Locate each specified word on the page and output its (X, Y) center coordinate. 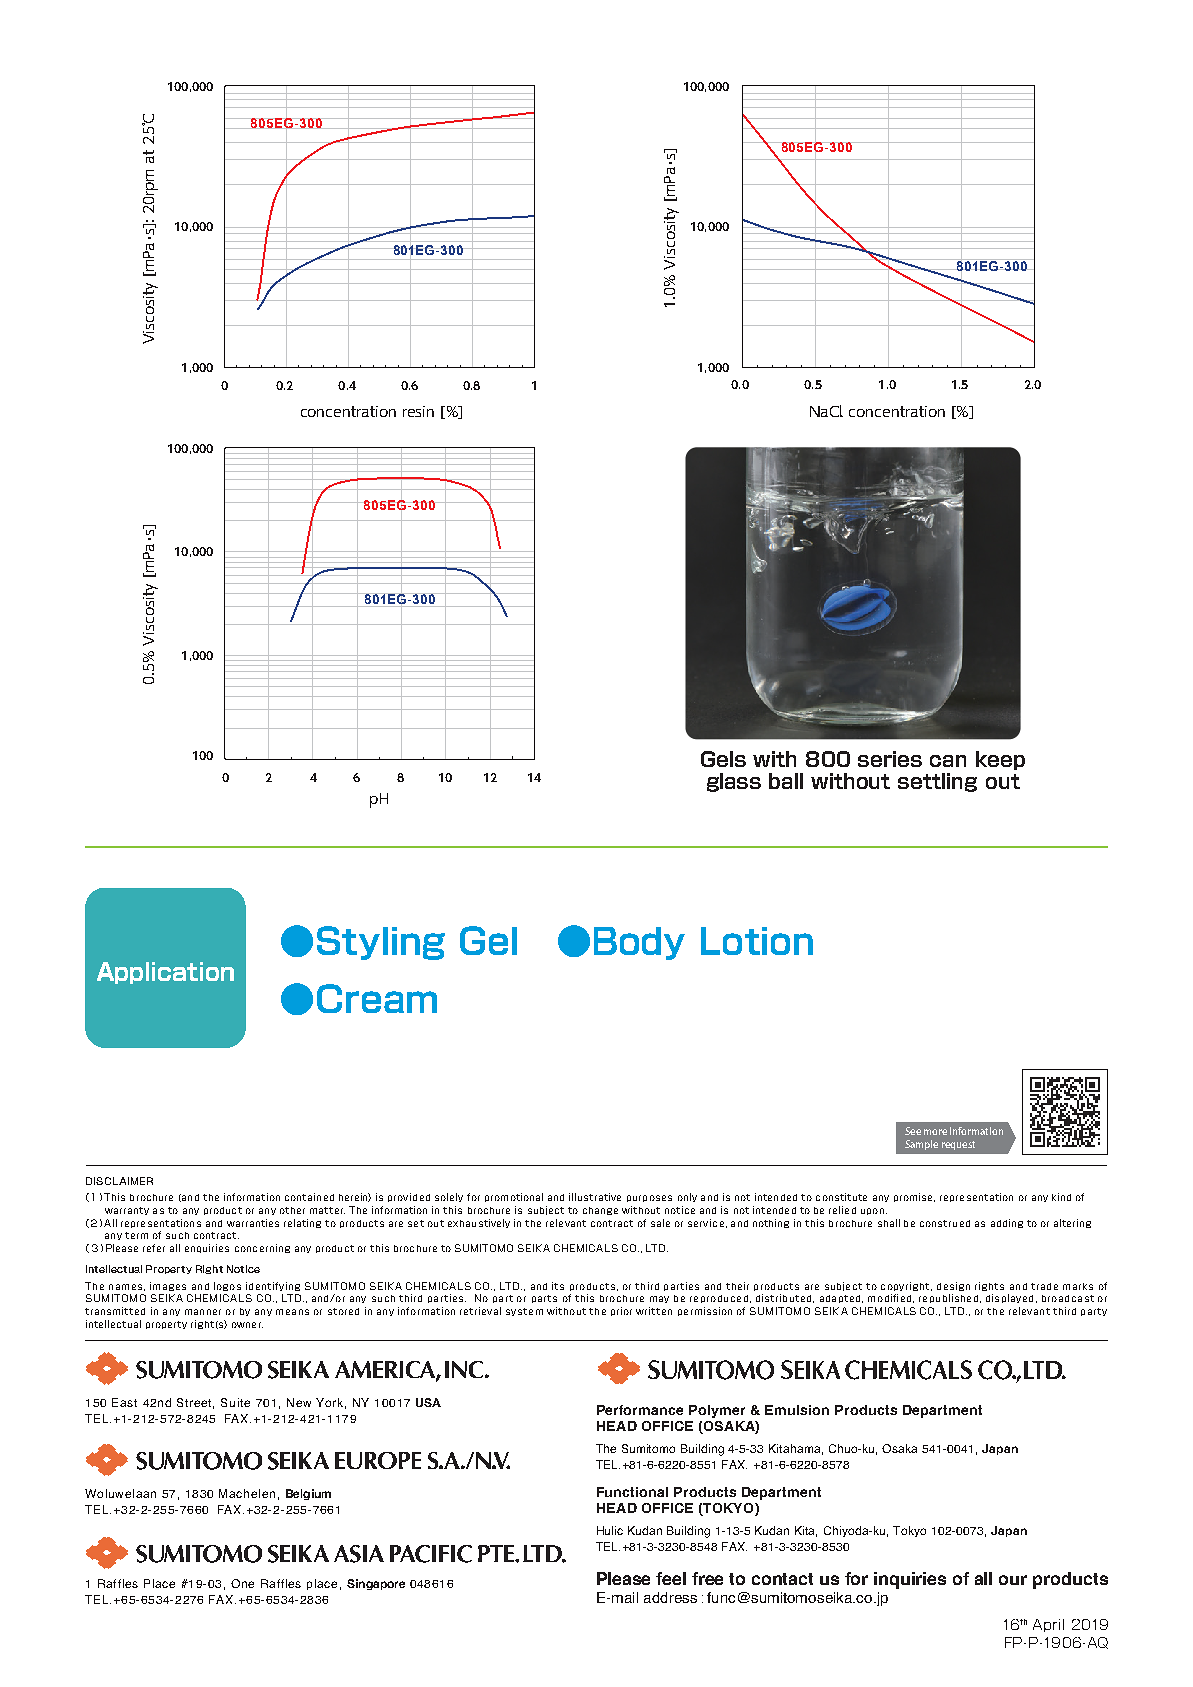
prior (621, 1311)
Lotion (757, 941)
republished (950, 1298)
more (935, 1132)
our (1013, 1580)
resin (418, 411)
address (670, 1597)
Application (165, 973)
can (948, 761)
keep (1000, 760)
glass (734, 782)
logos (227, 1286)
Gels (723, 759)
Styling (381, 943)
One (242, 1583)
